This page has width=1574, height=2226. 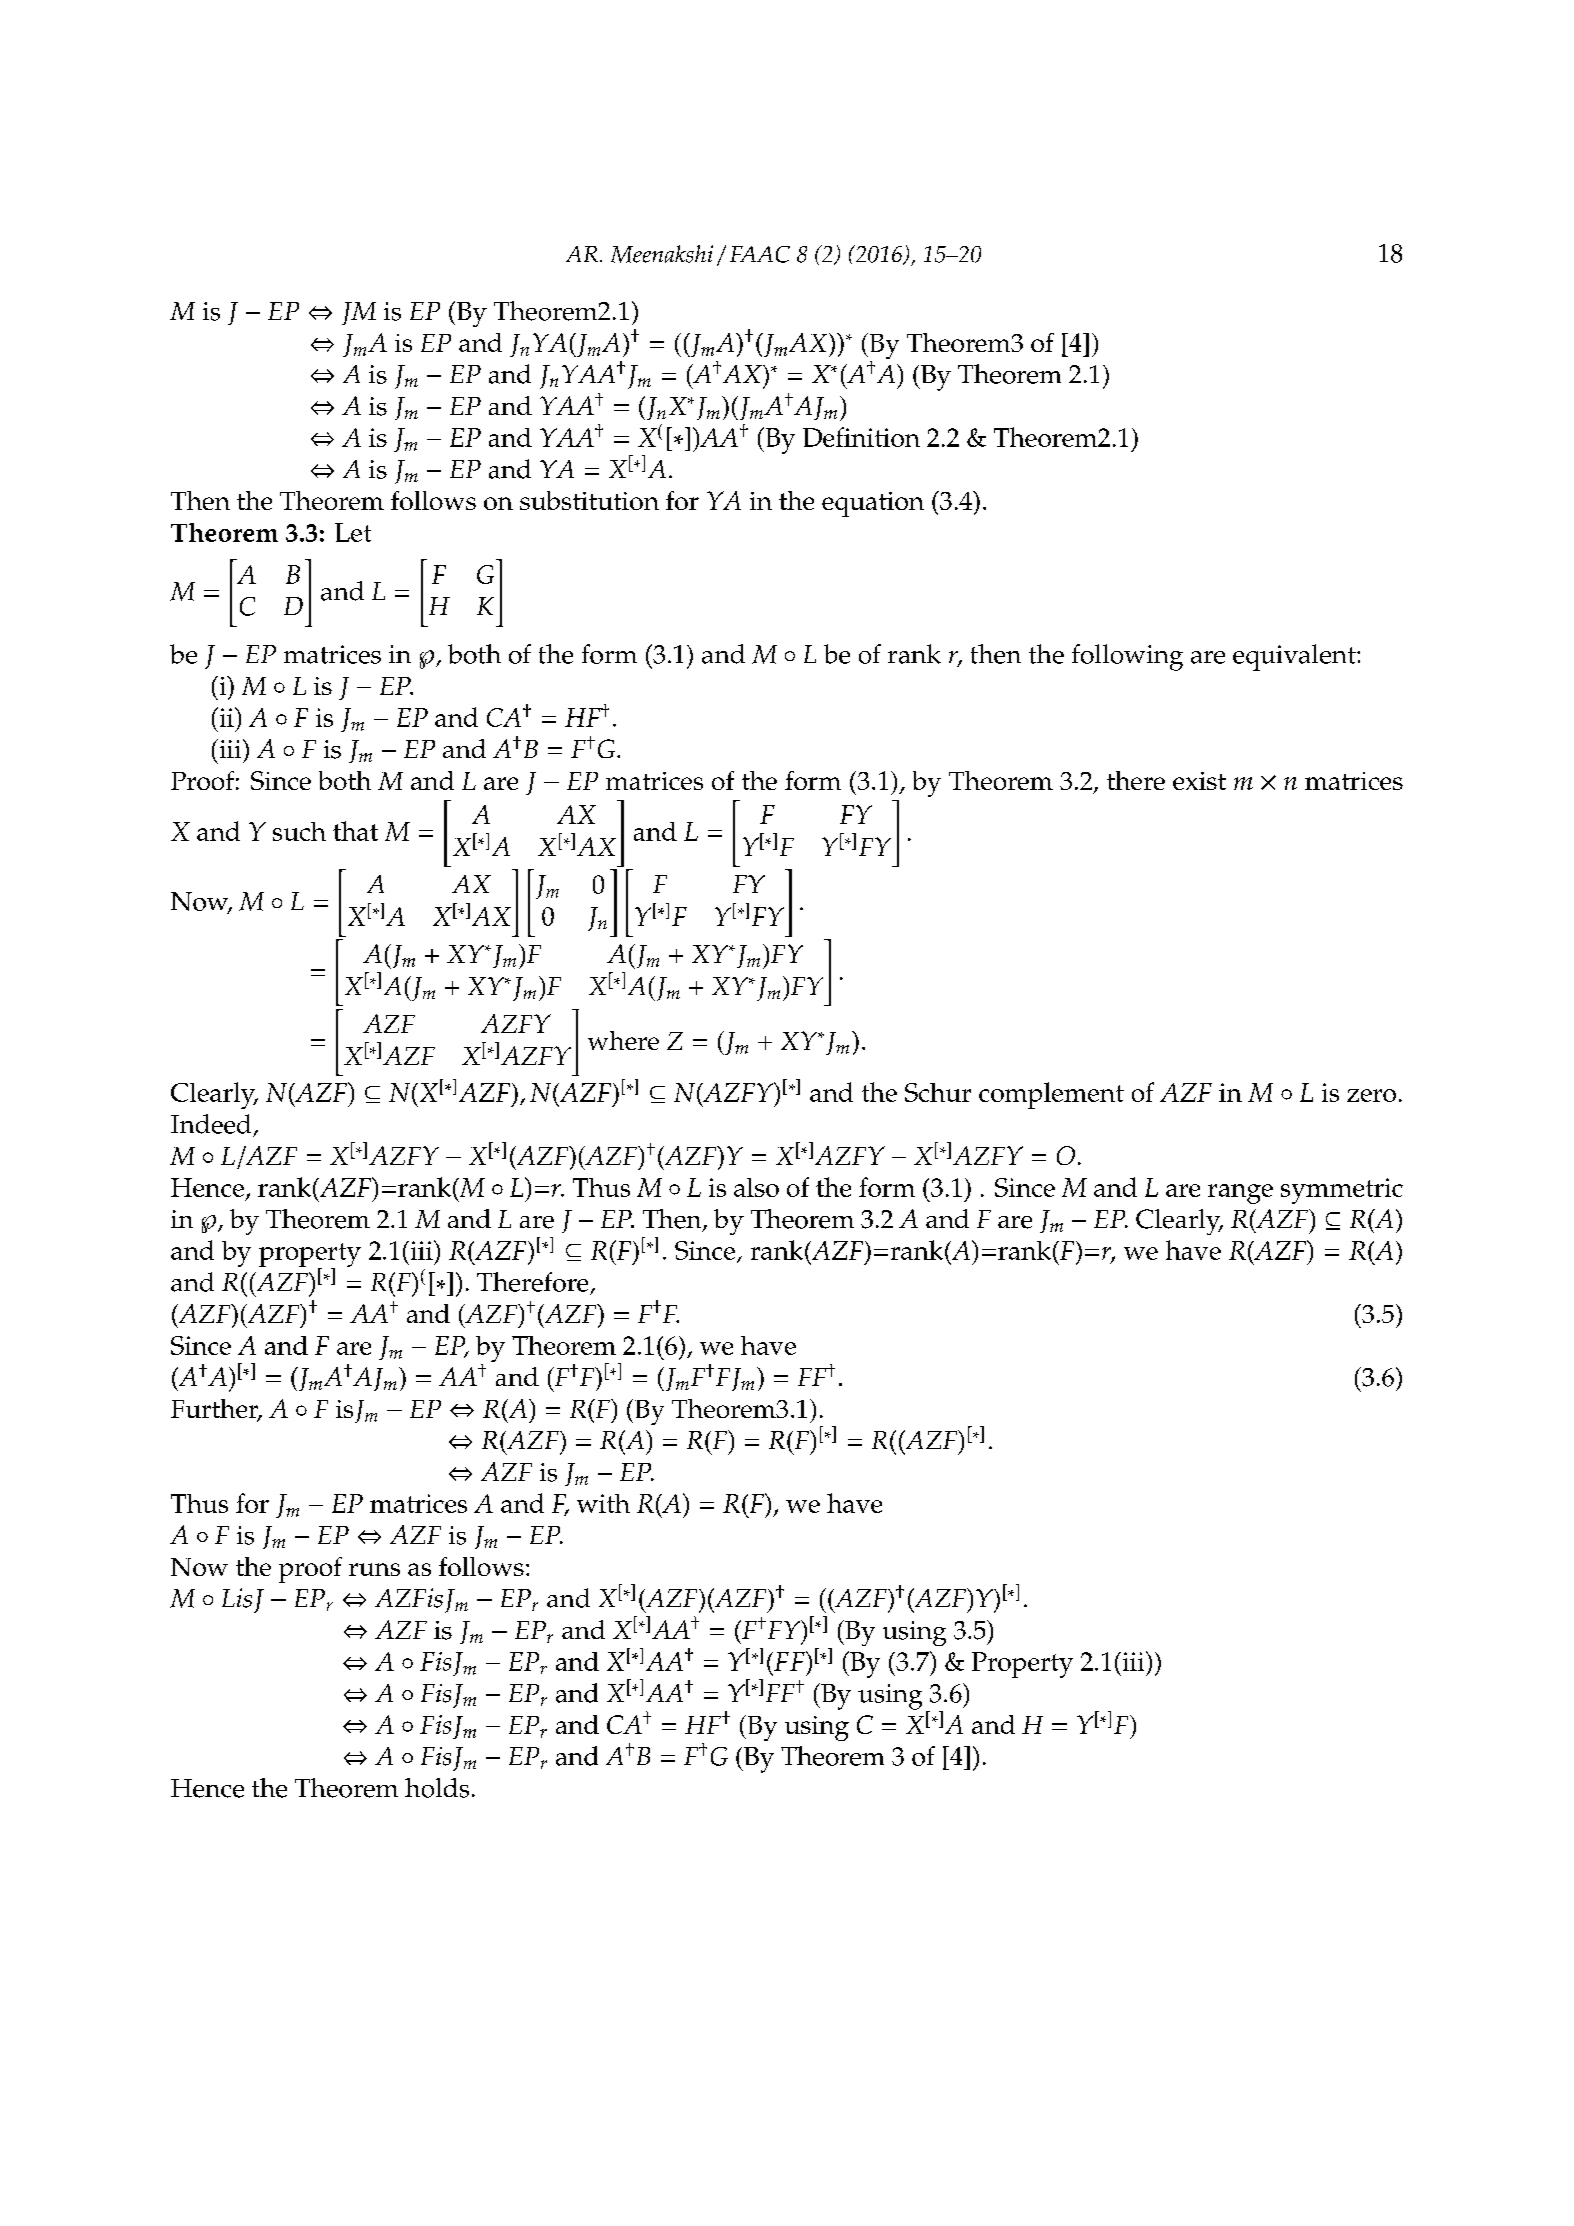 I want to click on also, so click(x=756, y=1187).
